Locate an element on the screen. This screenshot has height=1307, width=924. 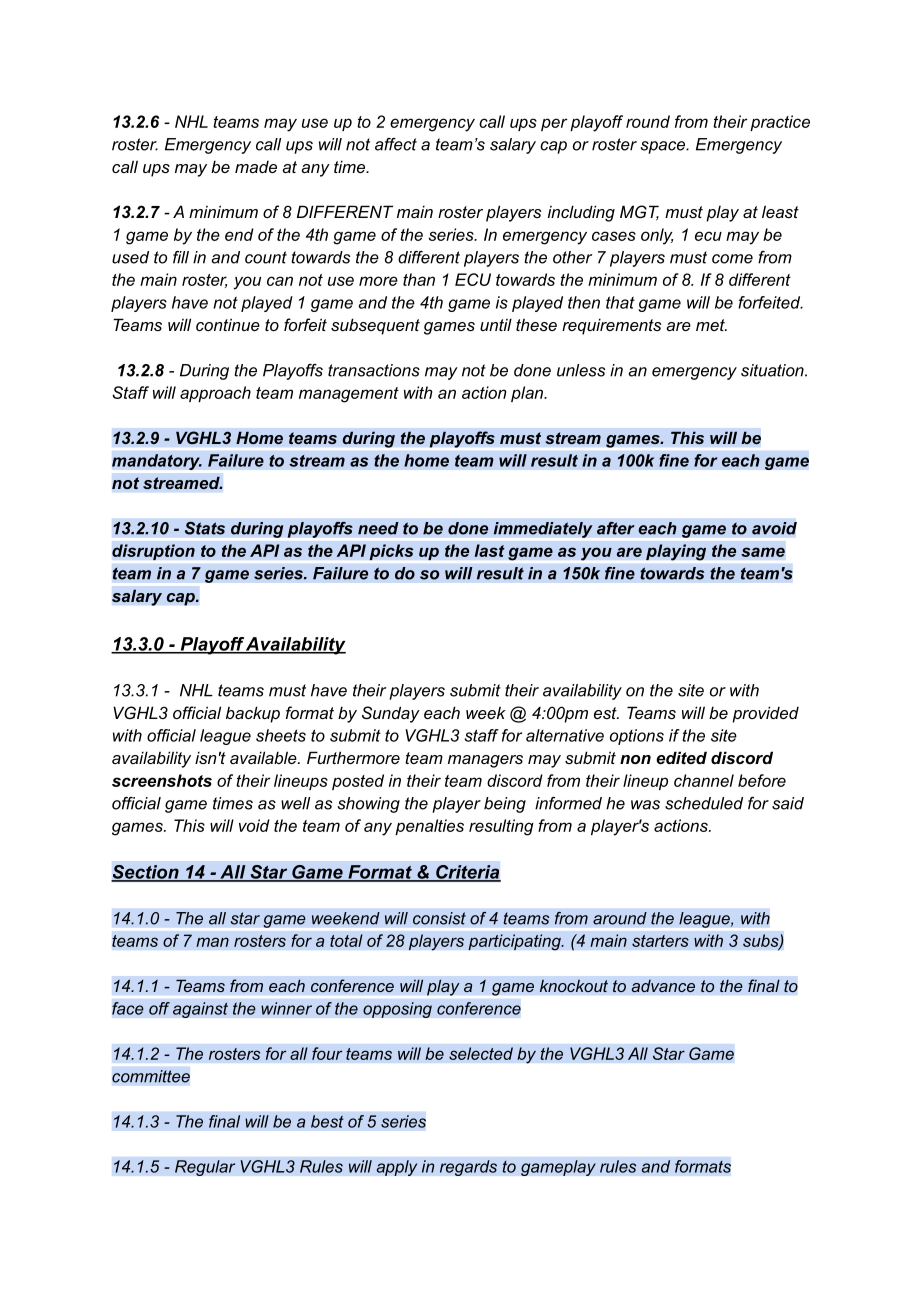
made is located at coordinates (256, 167).
